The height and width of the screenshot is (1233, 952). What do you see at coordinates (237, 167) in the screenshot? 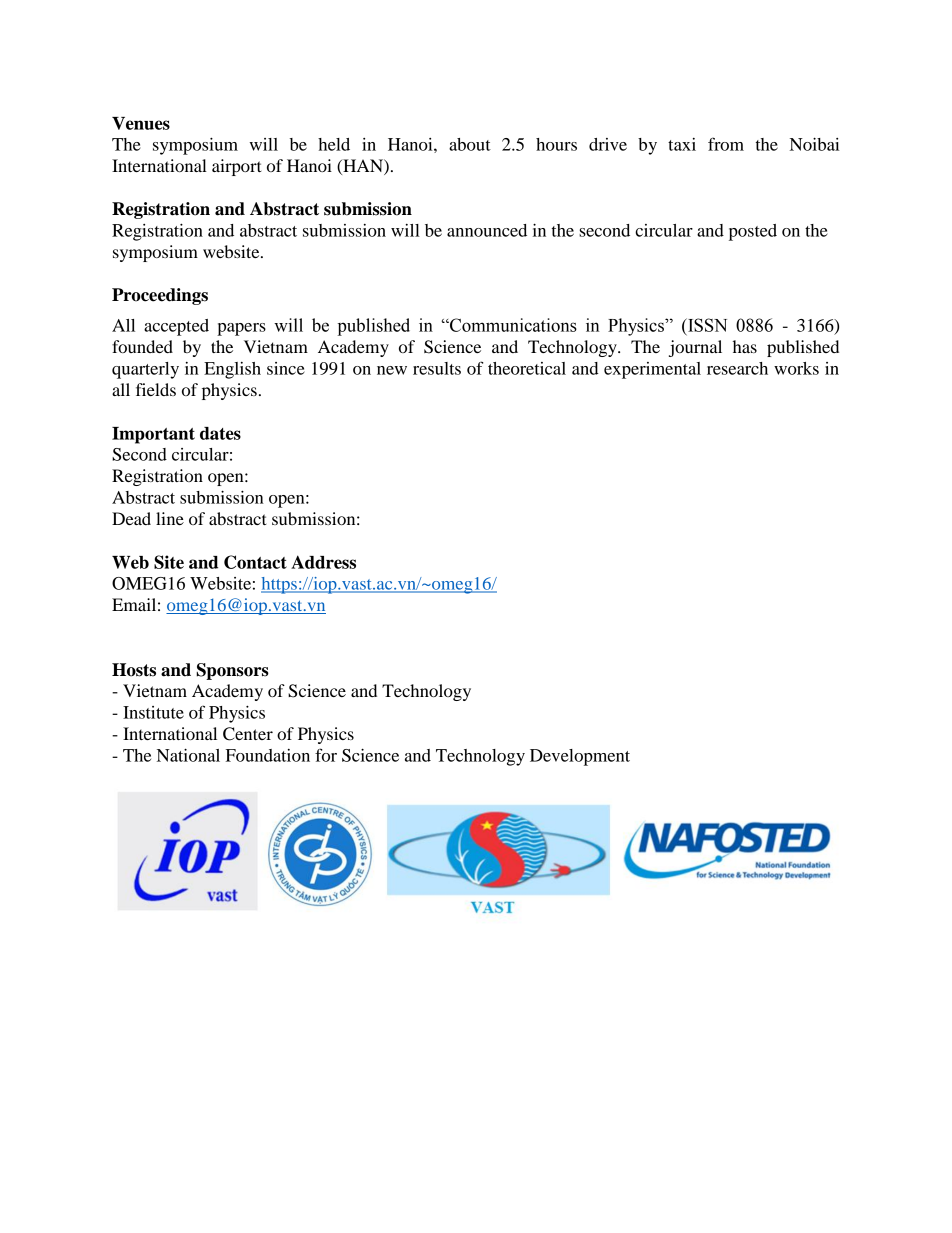
I see `airport` at bounding box center [237, 167].
